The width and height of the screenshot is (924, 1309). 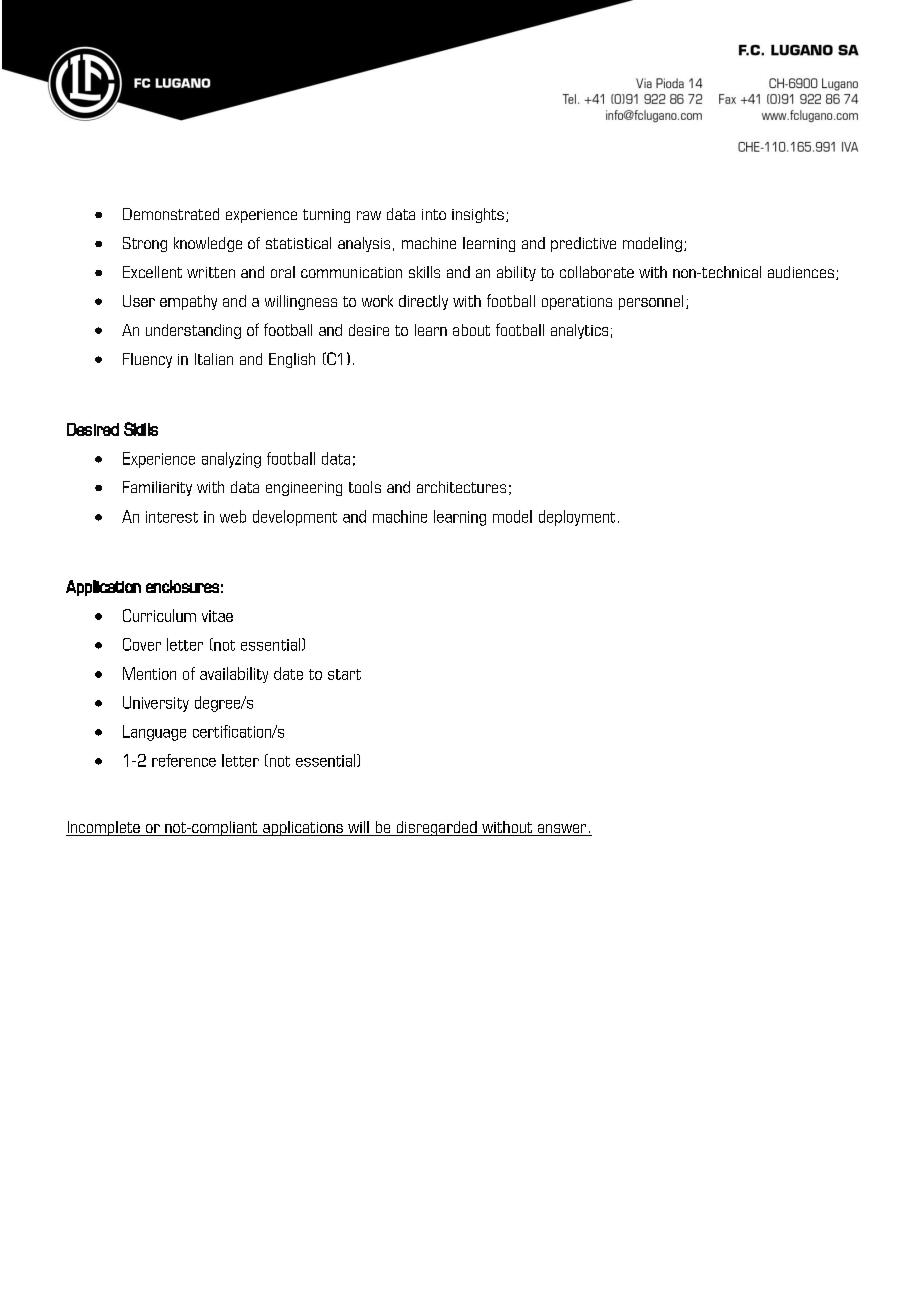 I want to click on audiences, so click(x=801, y=272).
